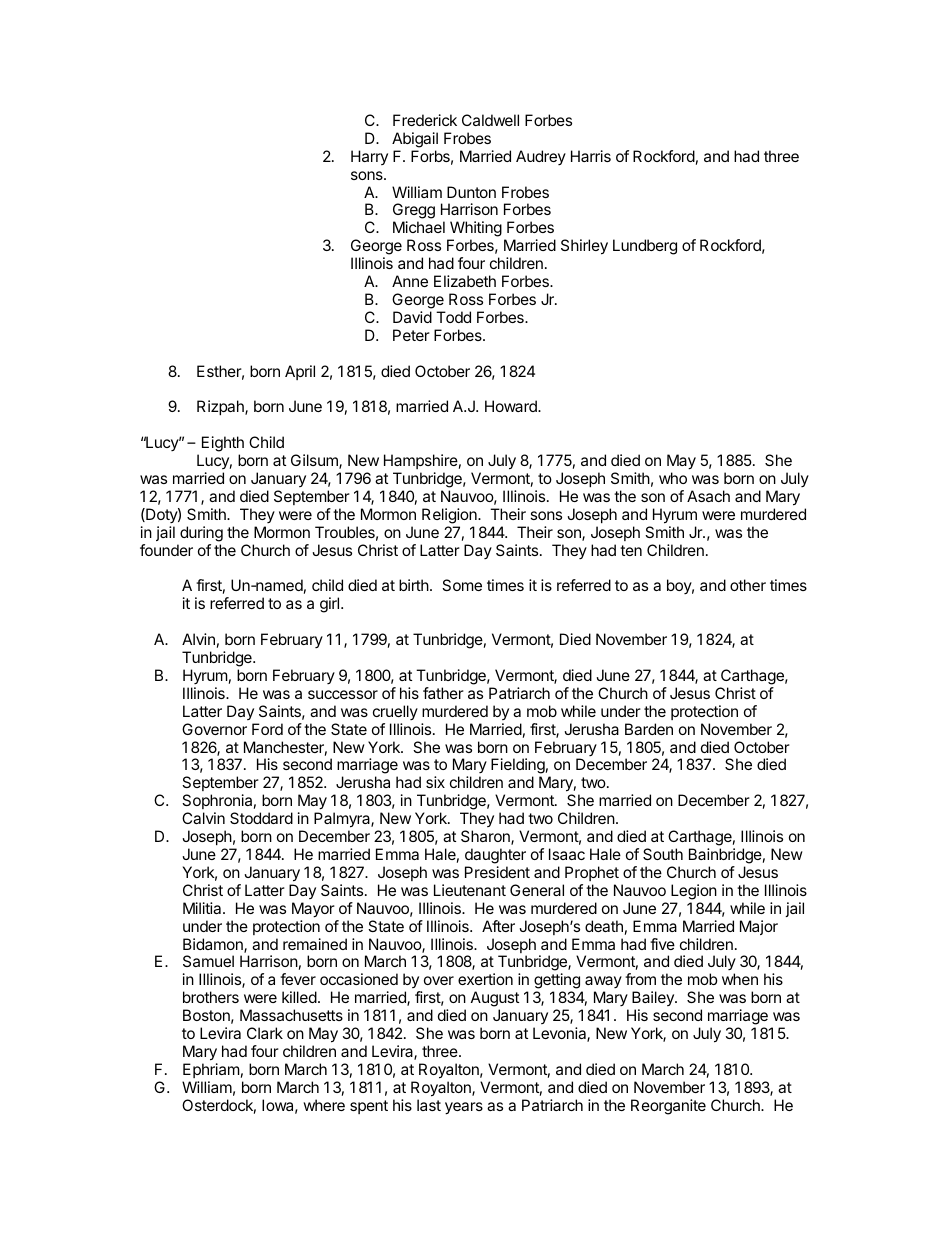  What do you see at coordinates (645, 247) in the screenshot?
I see `Lundberg` at bounding box center [645, 247].
